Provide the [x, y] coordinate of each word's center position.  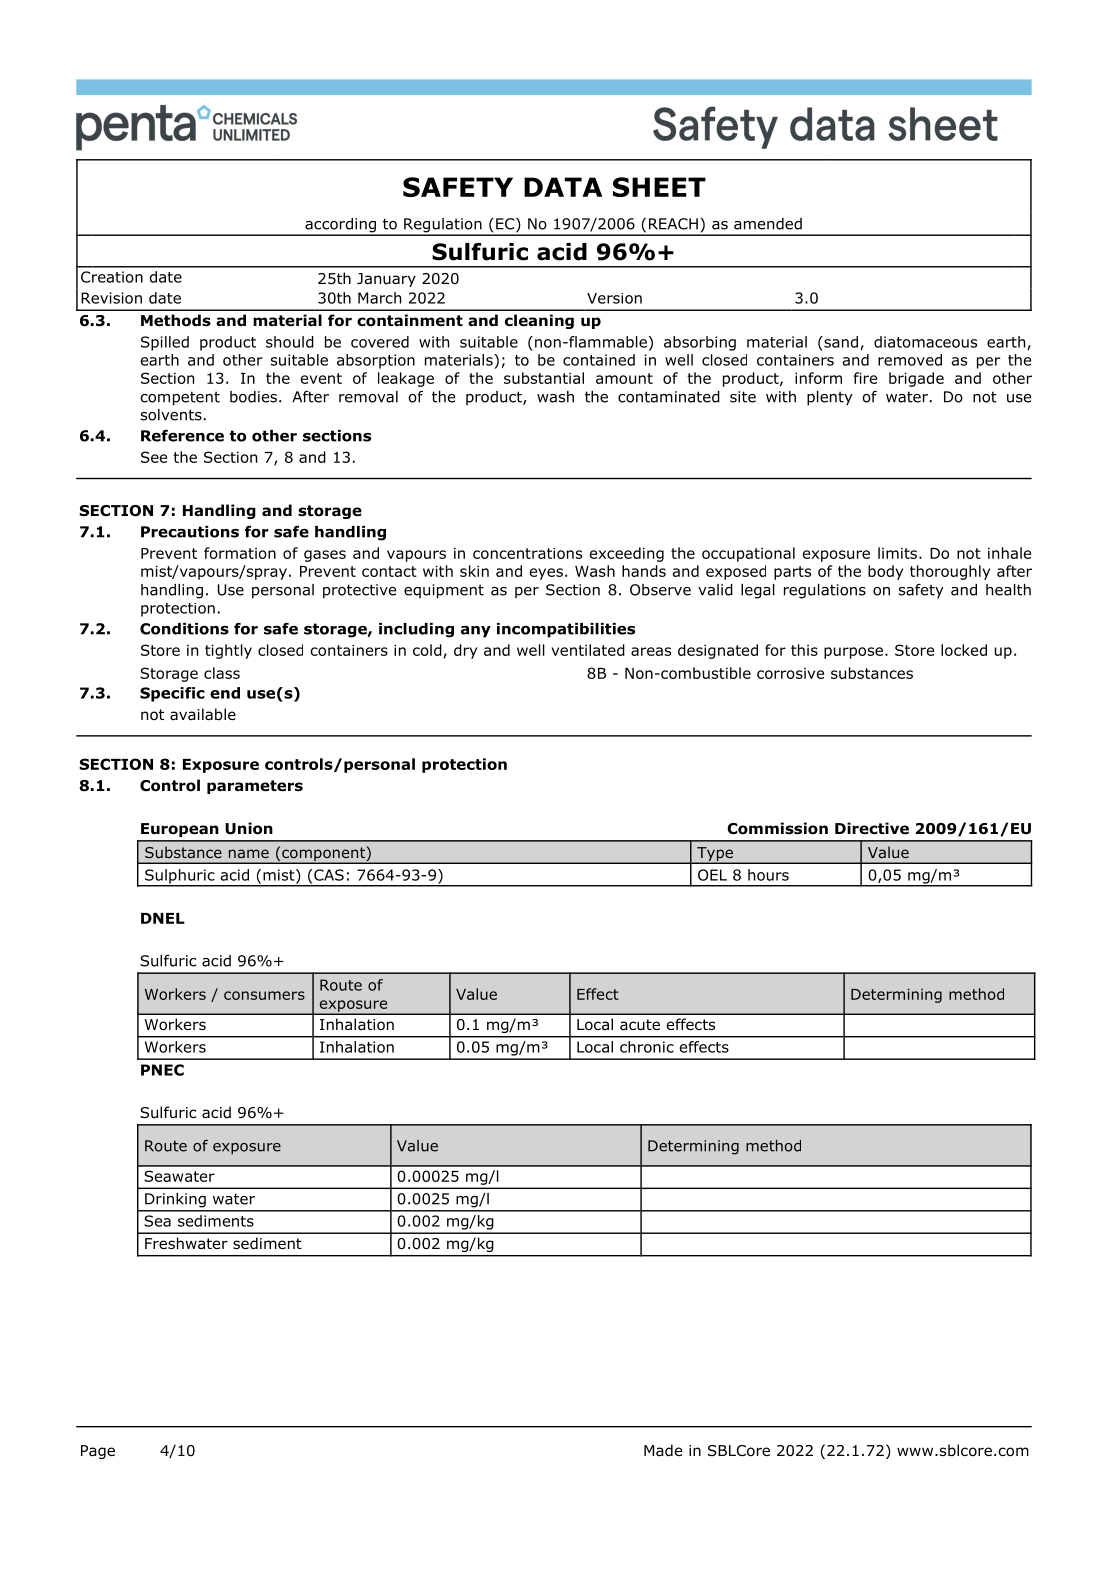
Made [663, 1450]
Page [98, 1452]
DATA [563, 187]
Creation [112, 277]
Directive [872, 828]
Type [715, 855]
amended [768, 224]
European [180, 830]
